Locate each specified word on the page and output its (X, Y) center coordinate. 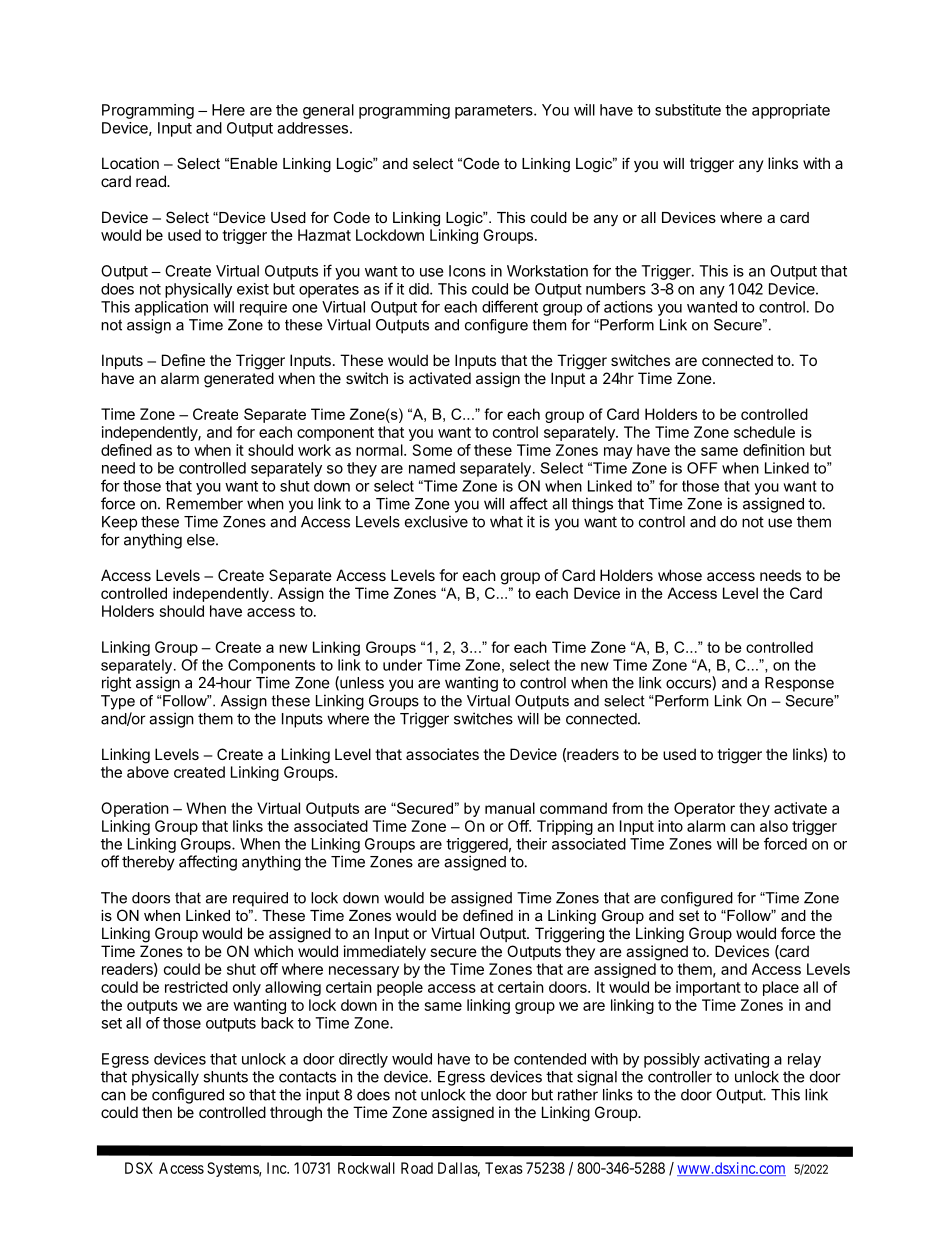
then (157, 1112)
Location (130, 163)
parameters (495, 112)
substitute (688, 110)
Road (417, 1168)
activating (736, 1060)
